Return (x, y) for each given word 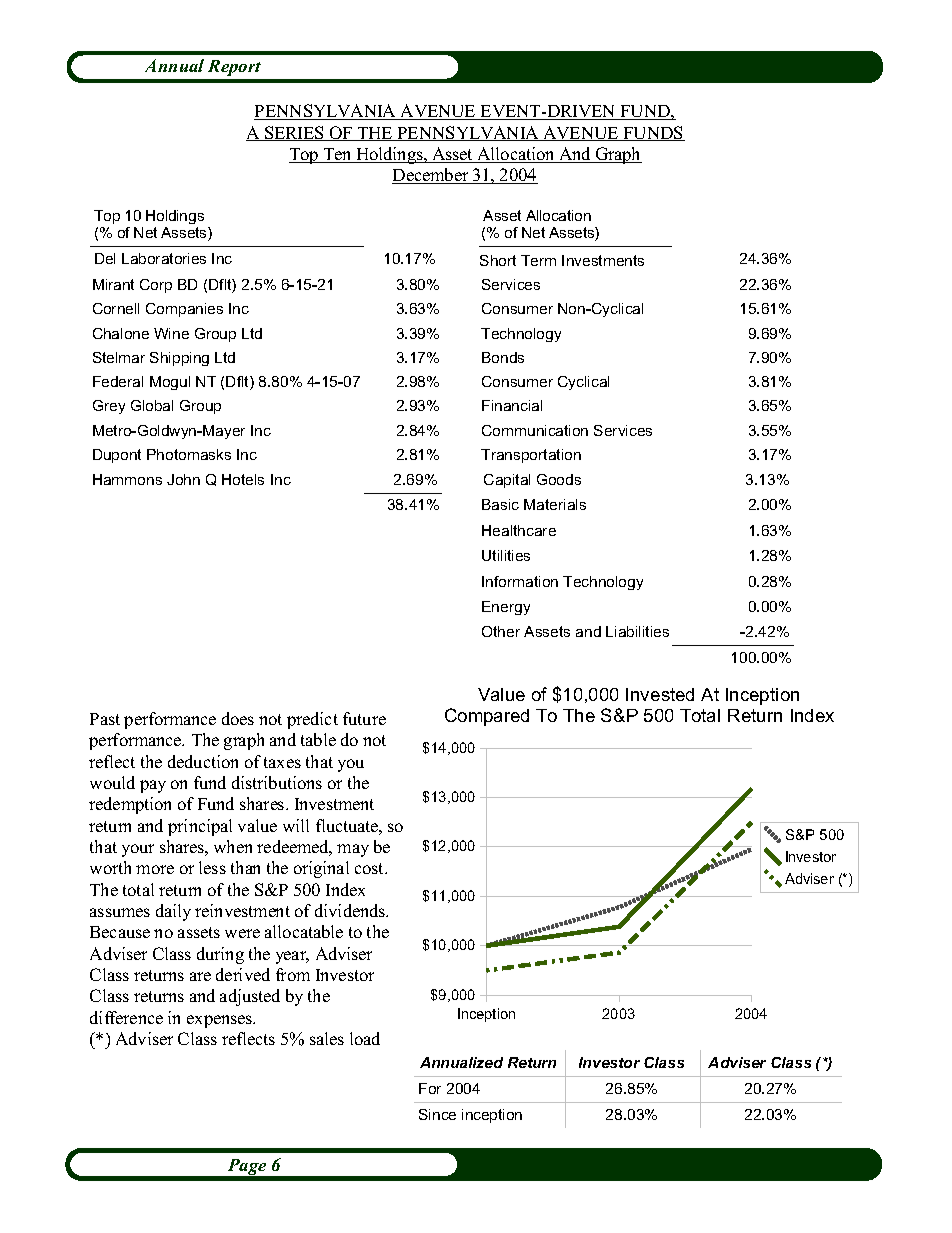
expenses (221, 1021)
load (365, 1038)
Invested (660, 694)
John (183, 479)
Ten (337, 155)
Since (437, 1114)
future (364, 718)
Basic (500, 504)
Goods (559, 479)
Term (538, 260)
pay (153, 786)
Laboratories (164, 258)
